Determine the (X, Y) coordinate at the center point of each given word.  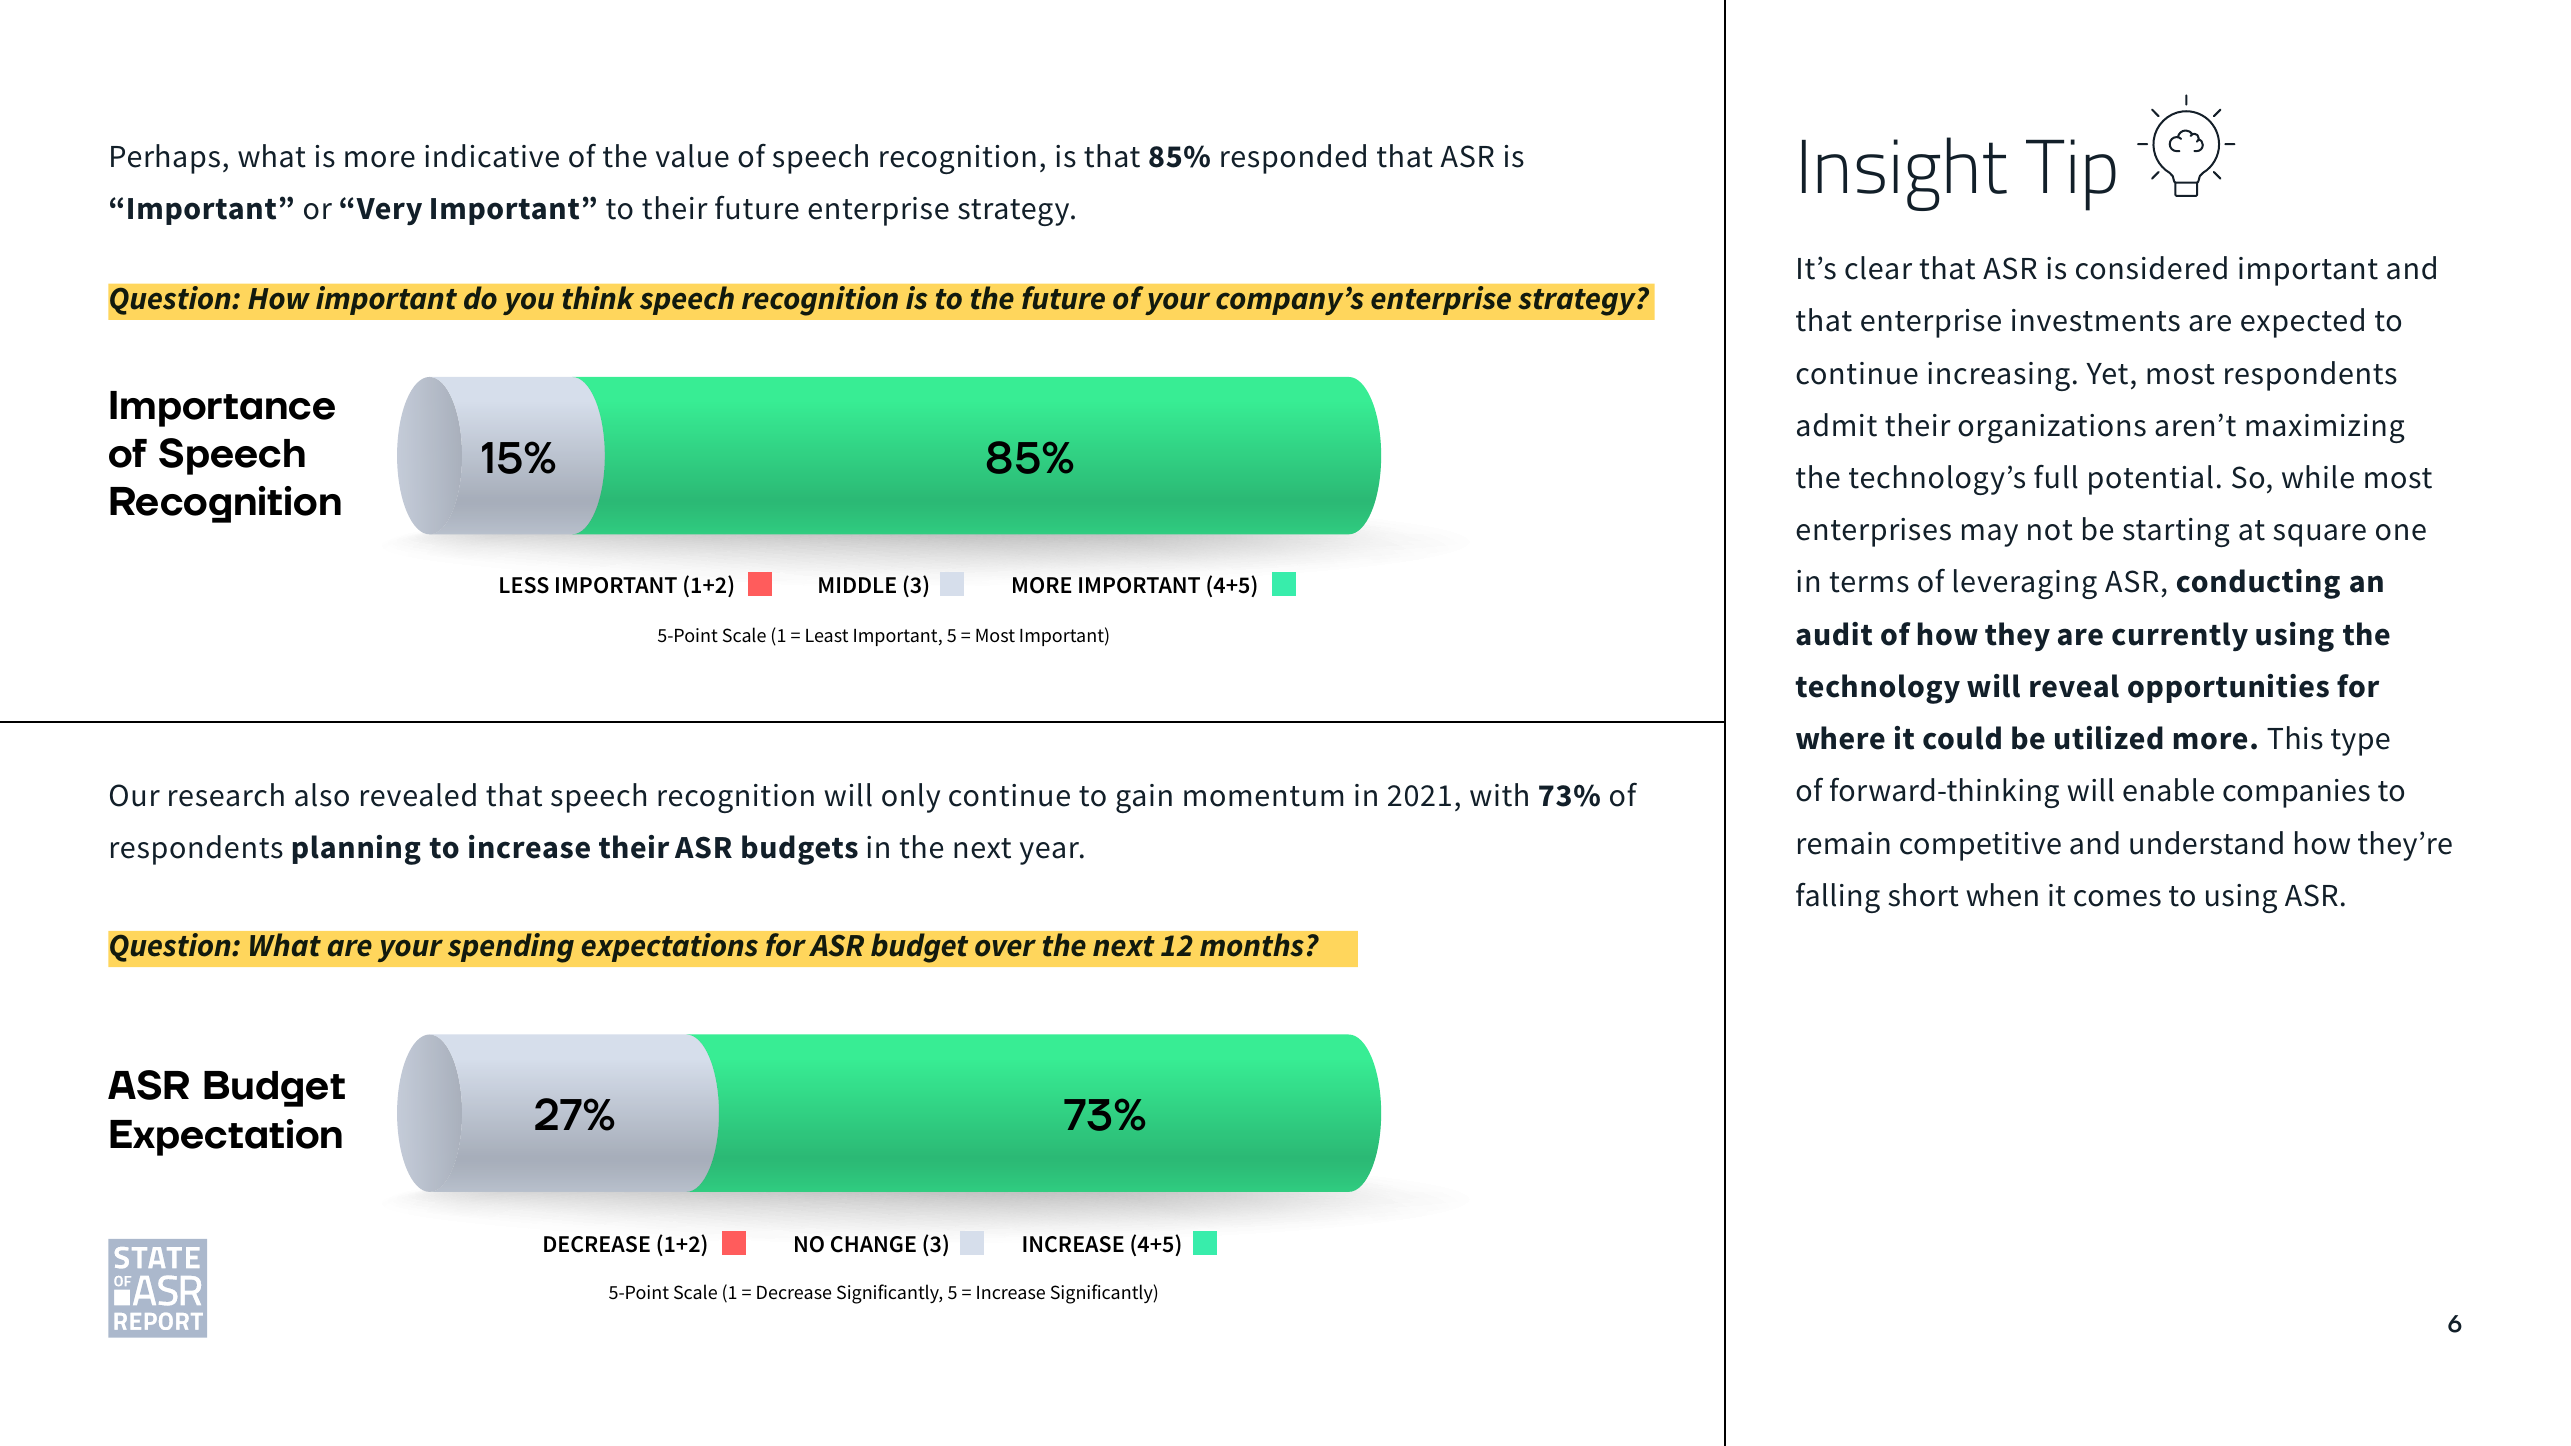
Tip (2071, 175)
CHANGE (873, 1244)
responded (1293, 159)
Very (389, 211)
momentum (1263, 796)
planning (357, 850)
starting (2176, 532)
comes (2117, 898)
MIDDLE (857, 585)
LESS (524, 585)
